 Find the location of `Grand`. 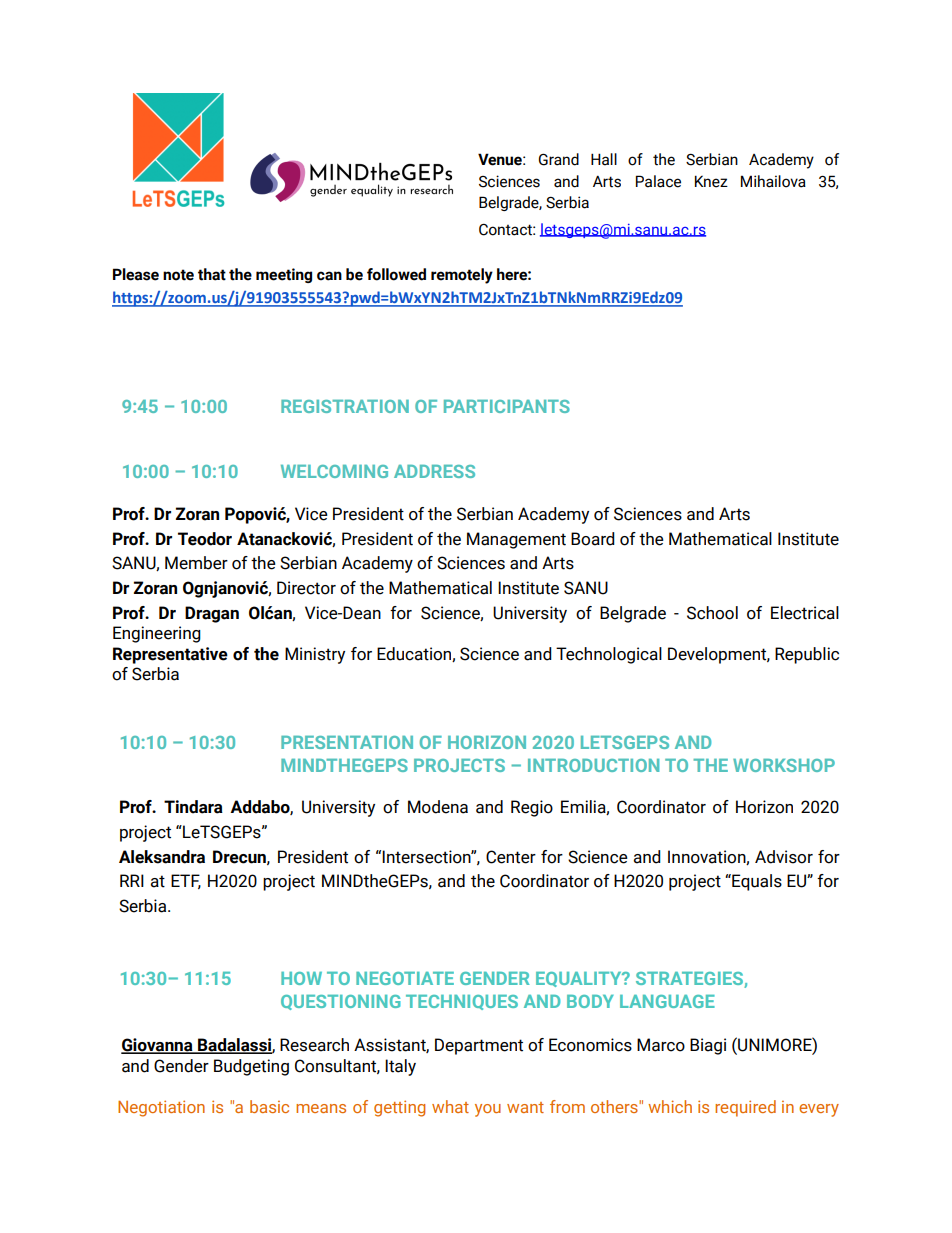

Grand is located at coordinates (558, 159).
